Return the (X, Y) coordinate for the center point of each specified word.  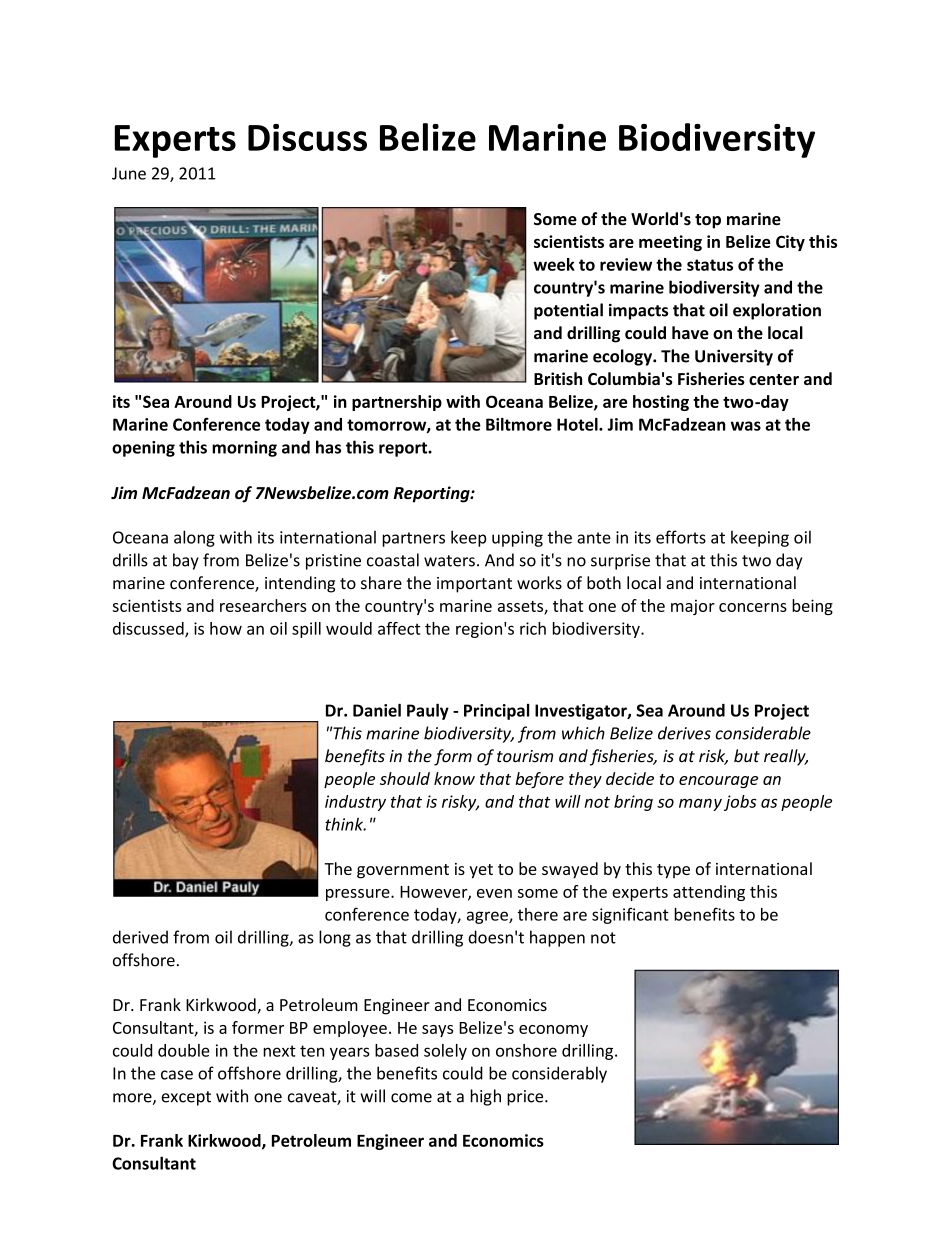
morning (244, 449)
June (129, 173)
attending (709, 893)
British (558, 378)
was (746, 426)
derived (140, 937)
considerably (559, 1074)
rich (533, 628)
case (177, 1075)
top (708, 221)
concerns (753, 607)
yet (481, 871)
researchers (263, 605)
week (554, 264)
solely (445, 1052)
